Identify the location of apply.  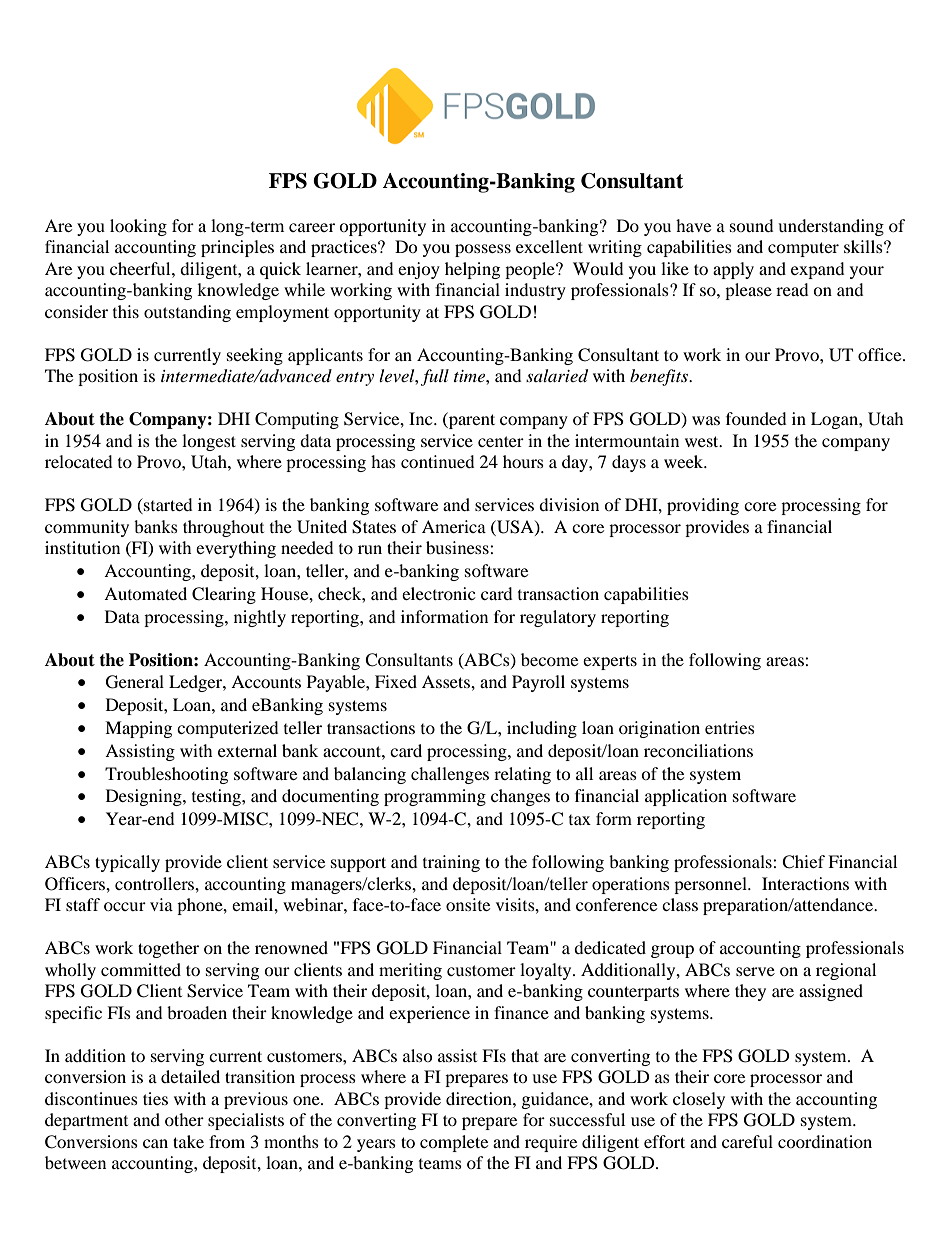
(733, 270).
